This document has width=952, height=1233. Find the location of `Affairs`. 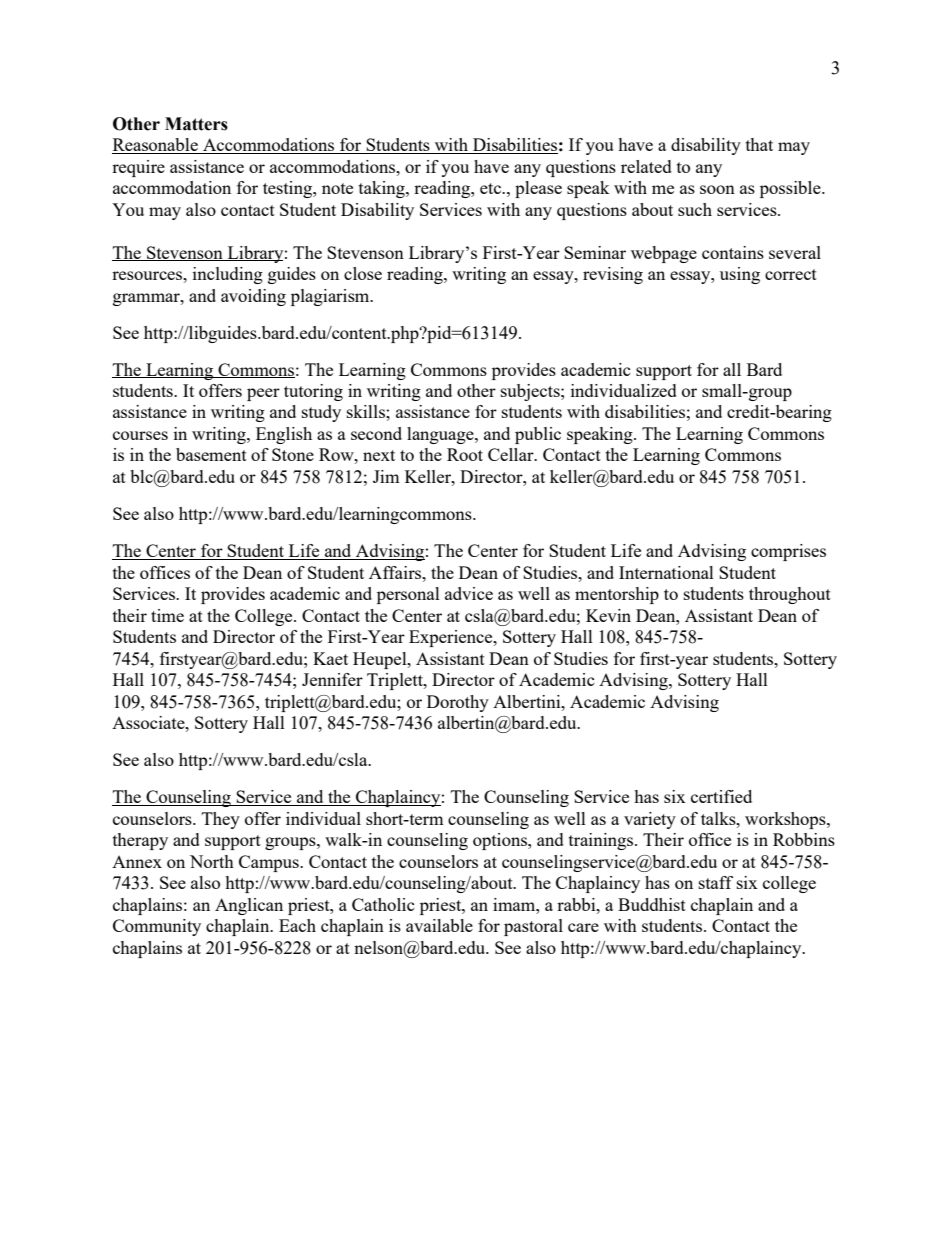

Affairs is located at coordinates (396, 572).
